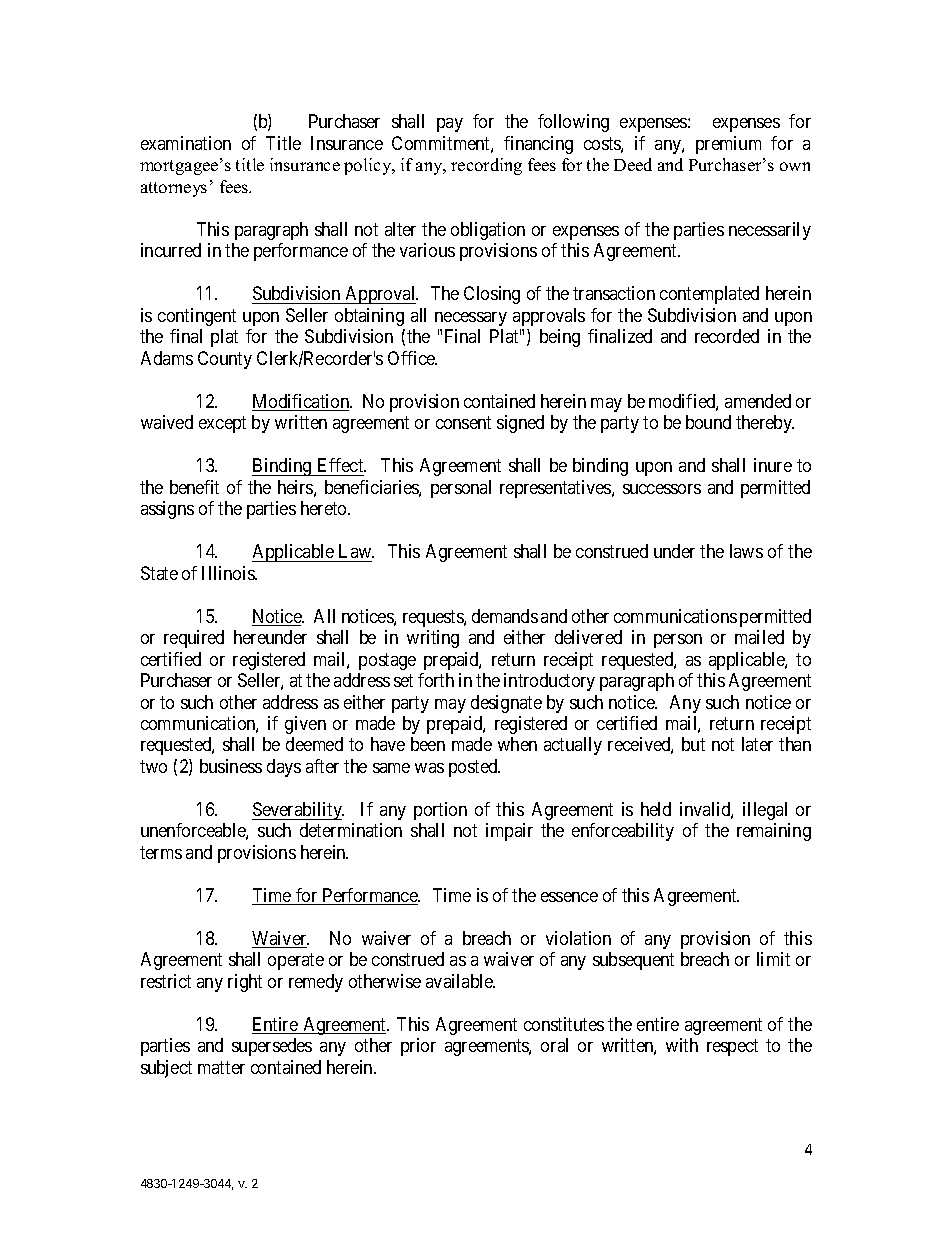  I want to click on examination, so click(186, 143).
